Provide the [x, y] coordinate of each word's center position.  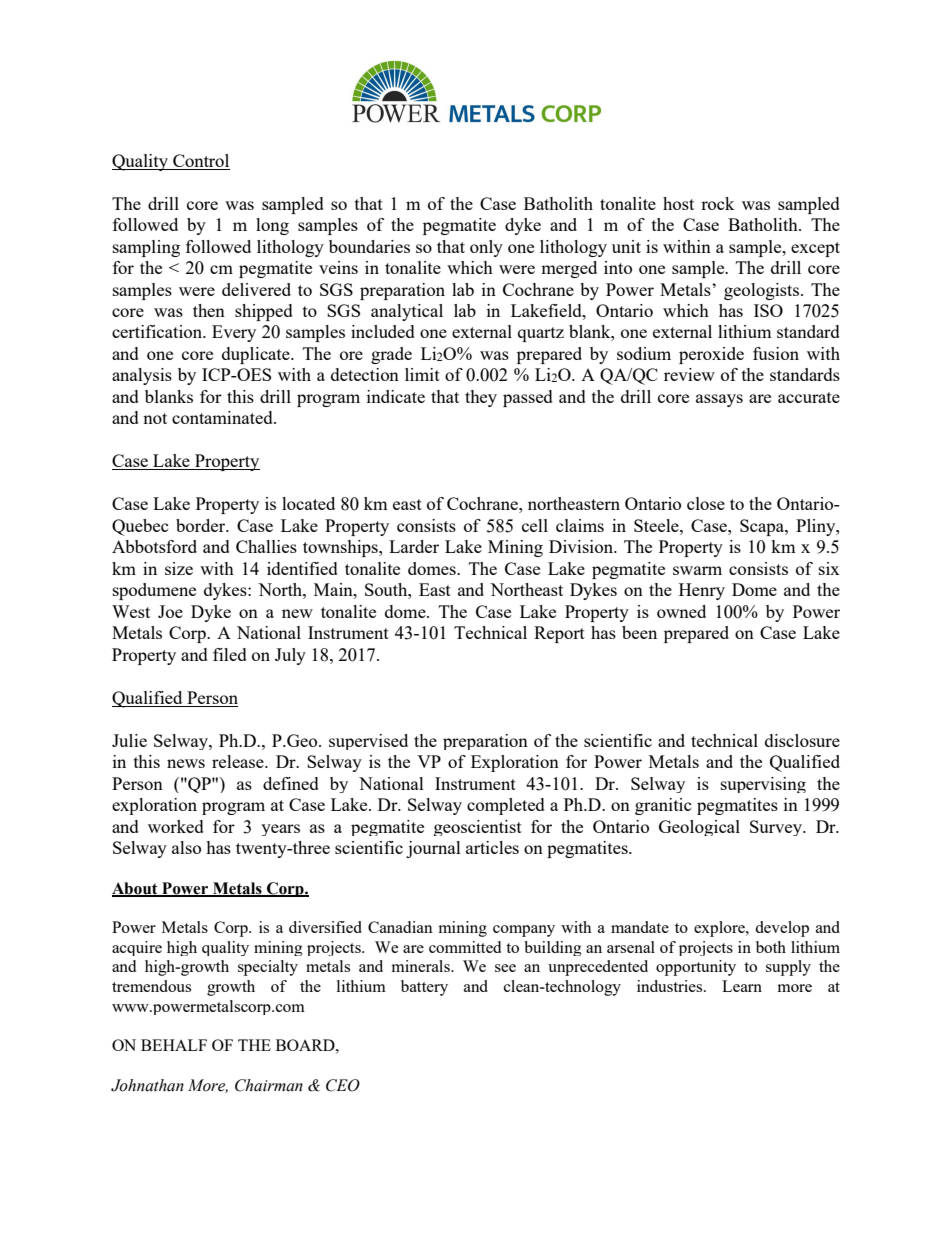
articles [492, 847]
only [486, 248]
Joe [170, 611]
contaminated [223, 417]
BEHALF [174, 1045]
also [186, 847]
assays [719, 400]
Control [201, 160]
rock [718, 203]
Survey [777, 828]
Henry [702, 591]
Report [559, 634]
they [481, 398]
